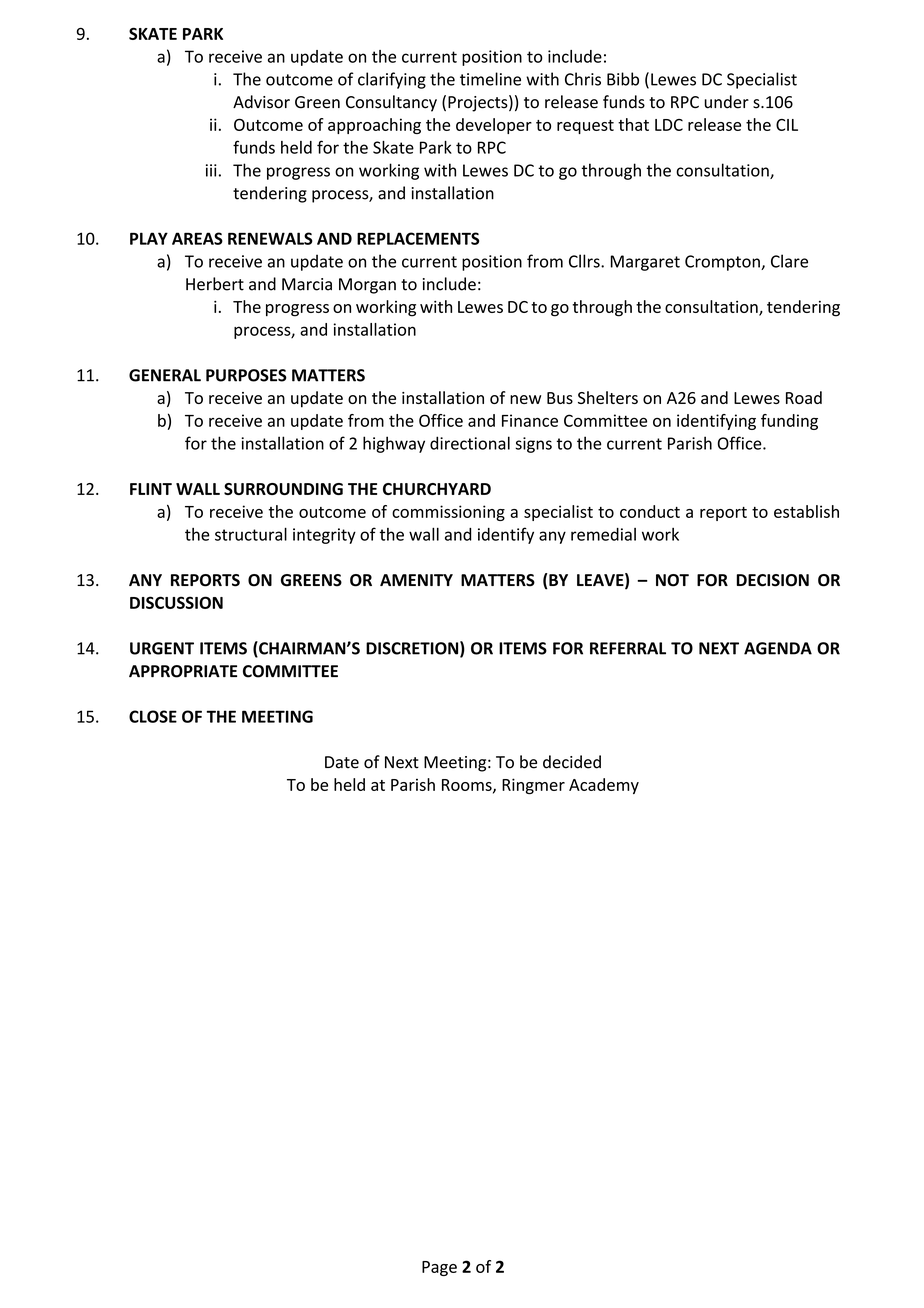 The height and width of the screenshot is (1308, 924). I want to click on CLOSE, so click(153, 716).
